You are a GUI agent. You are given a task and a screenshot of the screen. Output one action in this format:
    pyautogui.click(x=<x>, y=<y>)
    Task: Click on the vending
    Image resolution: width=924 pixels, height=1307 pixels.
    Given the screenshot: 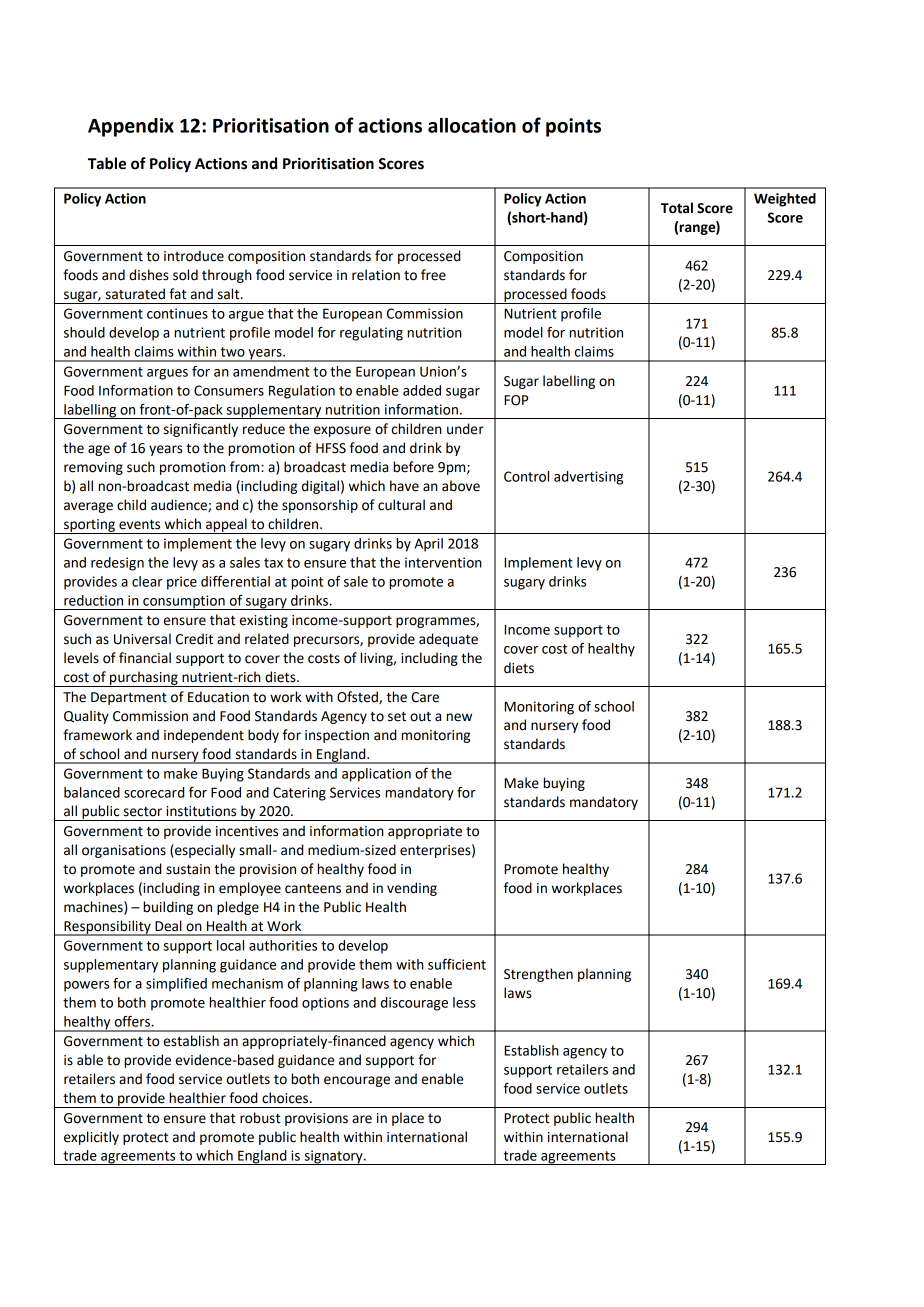 What is the action you would take?
    pyautogui.click(x=412, y=889)
